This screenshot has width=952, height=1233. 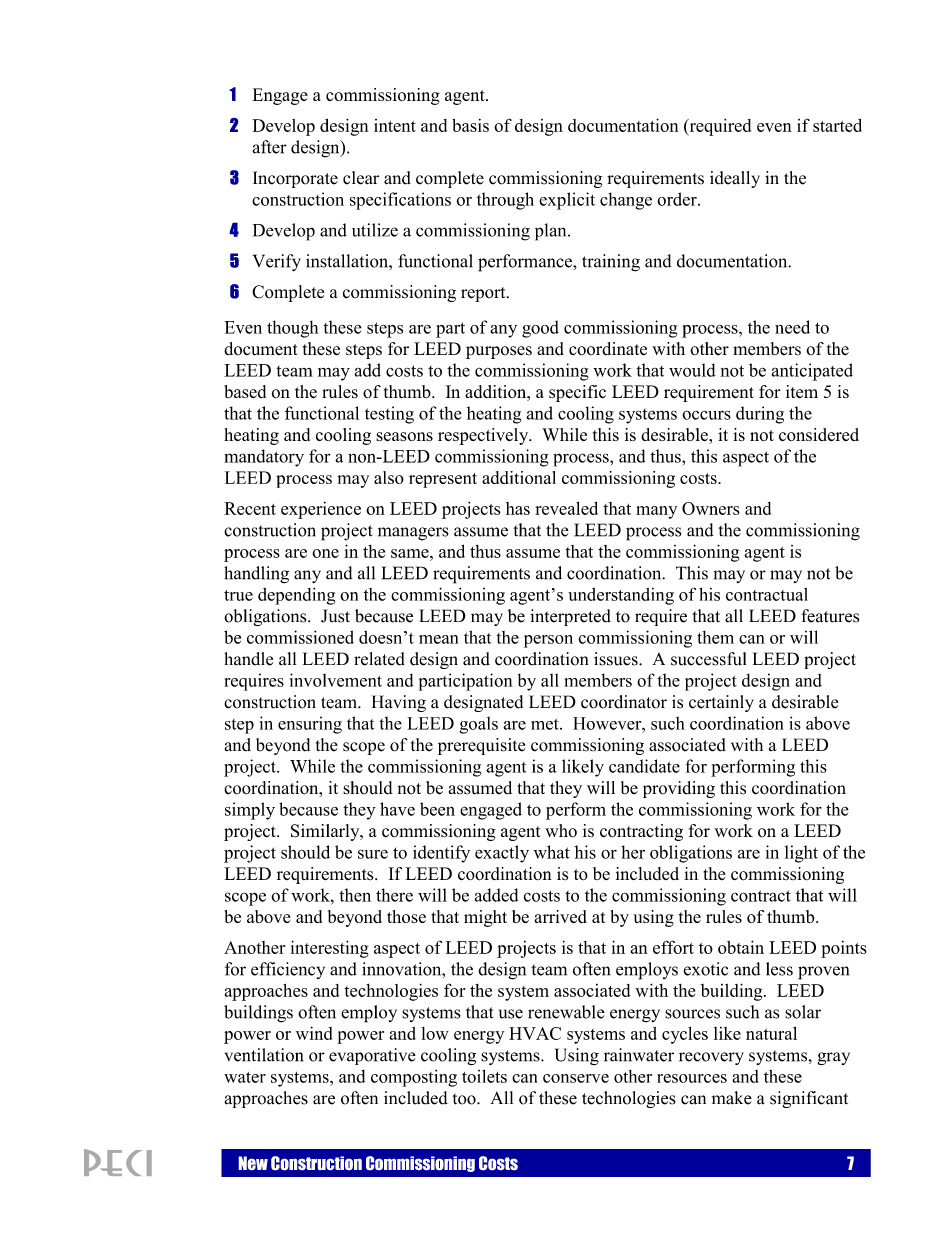 What do you see at coordinates (830, 616) in the screenshot?
I see `features` at bounding box center [830, 616].
